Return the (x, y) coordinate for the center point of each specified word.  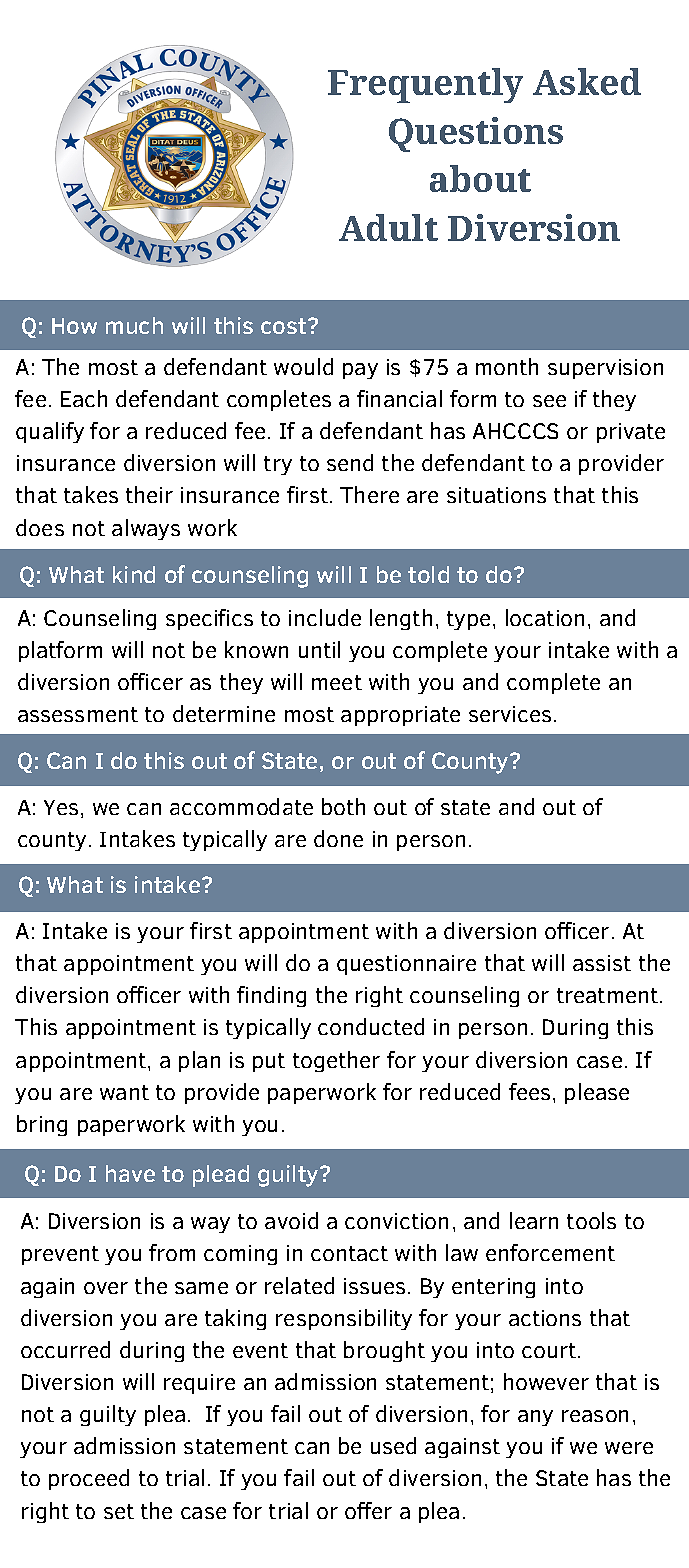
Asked (587, 81)
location (545, 617)
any (535, 1418)
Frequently (425, 85)
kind (134, 574)
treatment (609, 995)
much (134, 325)
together (336, 1061)
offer (368, 1510)
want (124, 1092)
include (325, 617)
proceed (89, 1479)
